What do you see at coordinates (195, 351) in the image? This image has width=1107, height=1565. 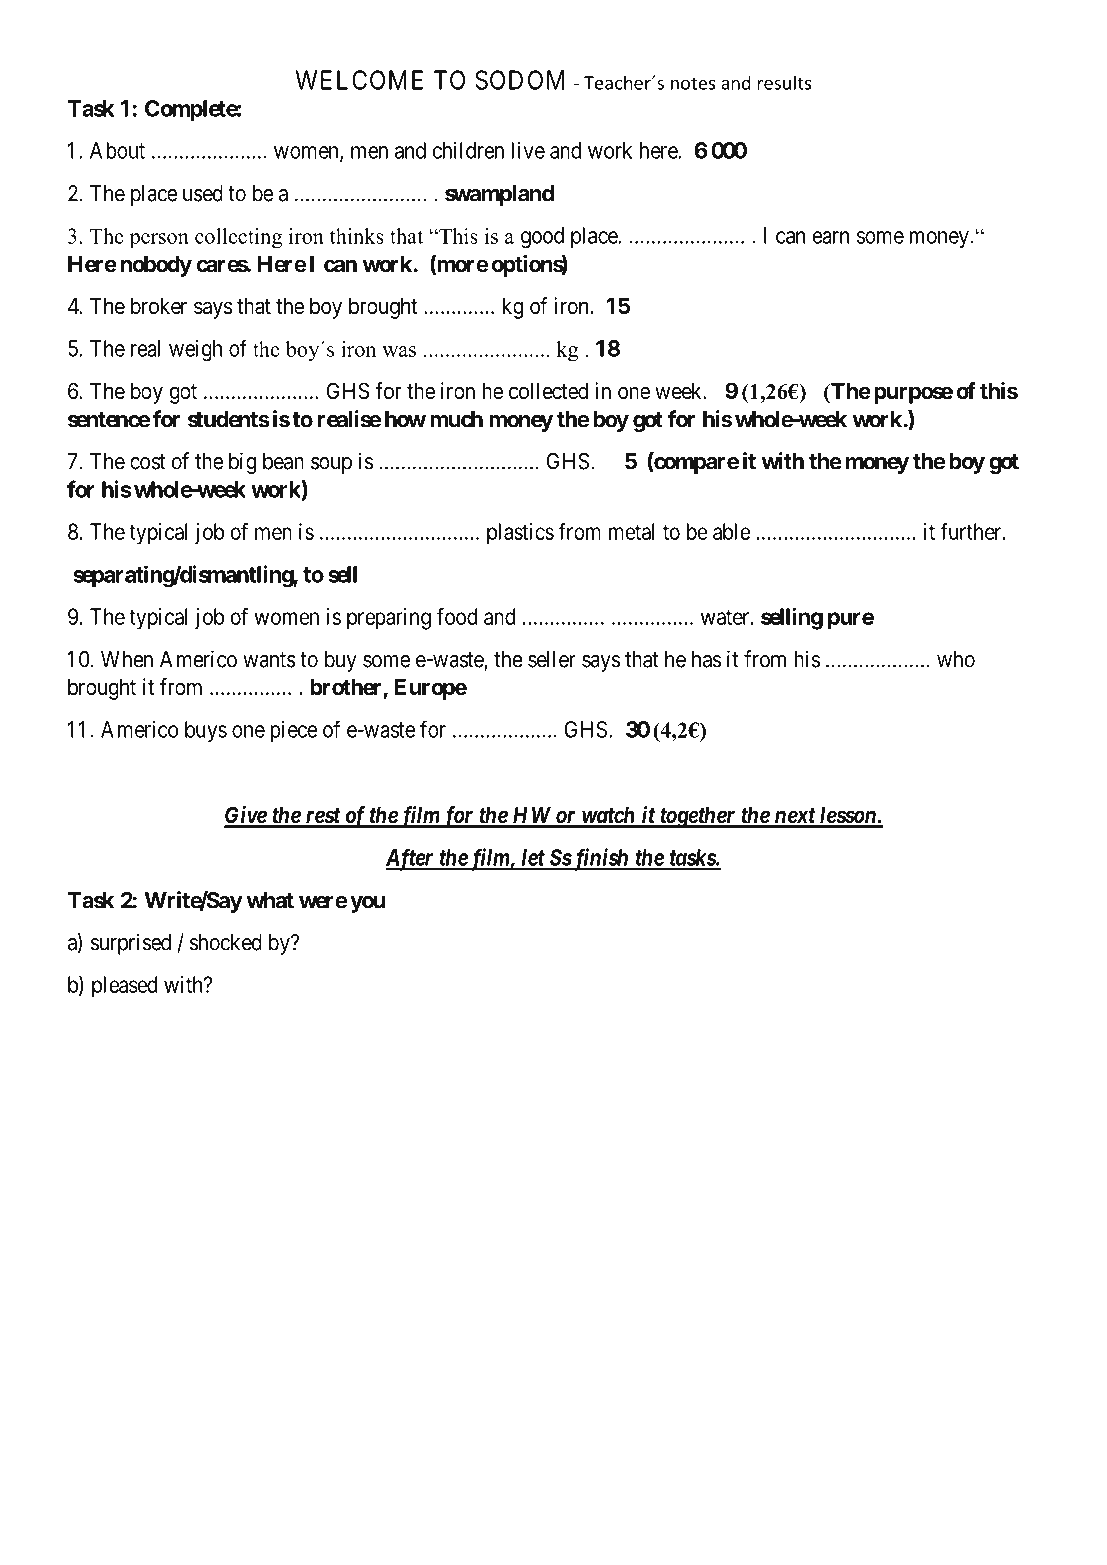 I see `weigh` at bounding box center [195, 351].
